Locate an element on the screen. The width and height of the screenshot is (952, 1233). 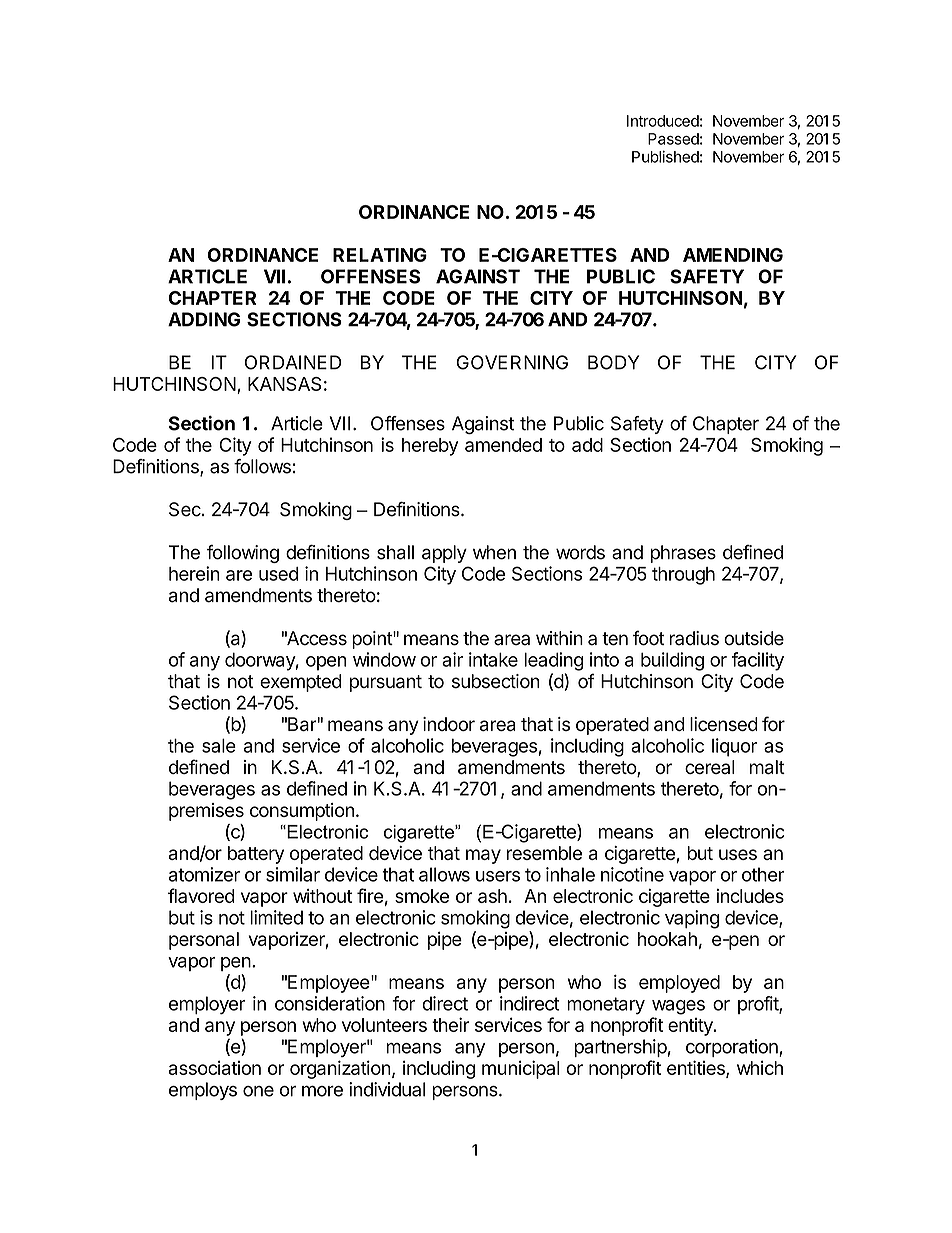
exempted is located at coordinates (301, 683).
